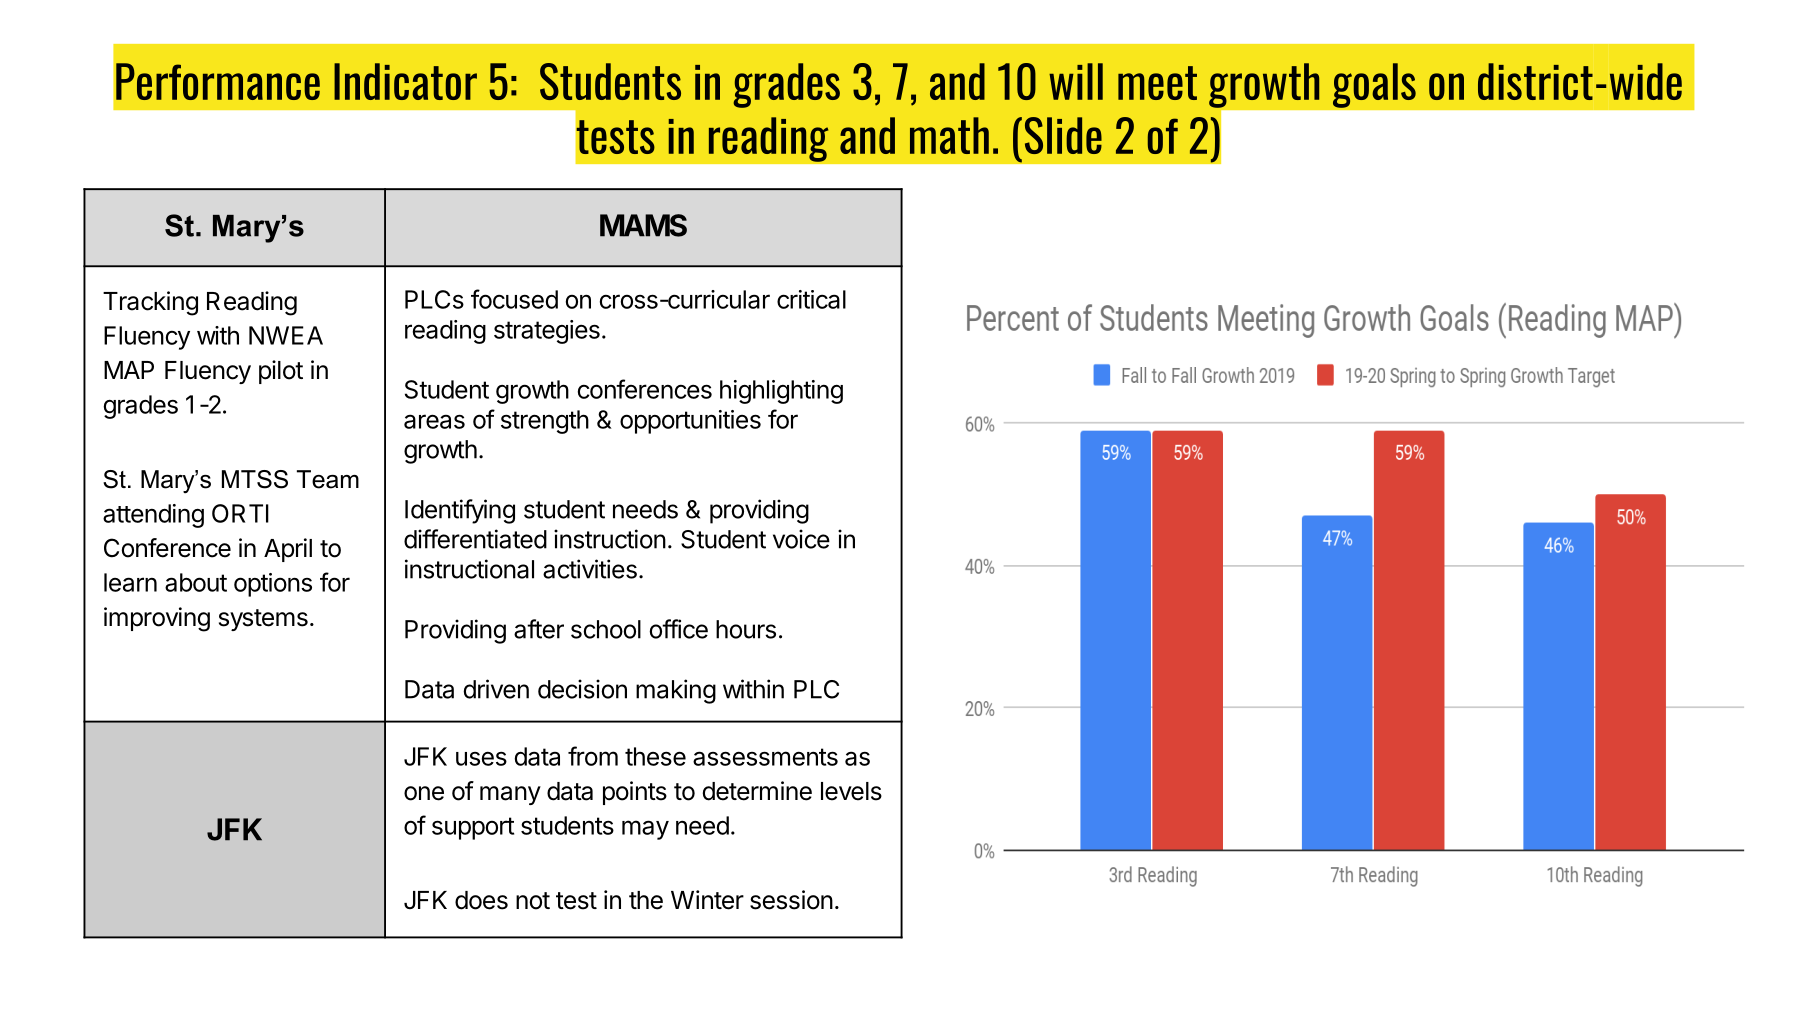 This screenshot has height=1011, width=1797. Describe the element at coordinates (949, 135) in the screenshot. I see `math` at that location.
